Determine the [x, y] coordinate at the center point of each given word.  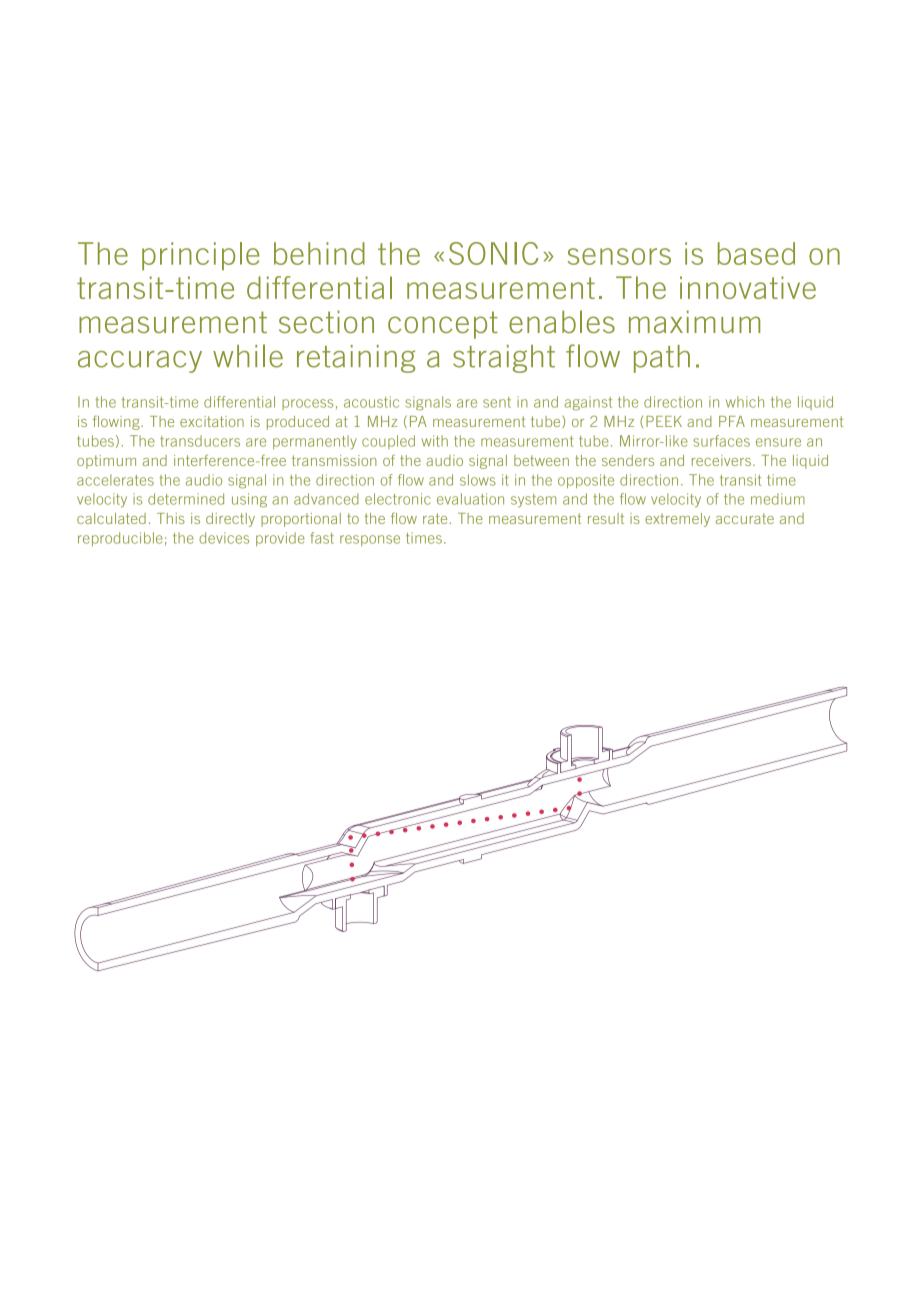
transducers [200, 441]
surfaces [721, 441]
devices [224, 538]
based [756, 253]
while [248, 356]
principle [200, 256]
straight [504, 359]
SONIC [493, 253]
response [370, 540]
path [662, 359]
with [435, 441]
